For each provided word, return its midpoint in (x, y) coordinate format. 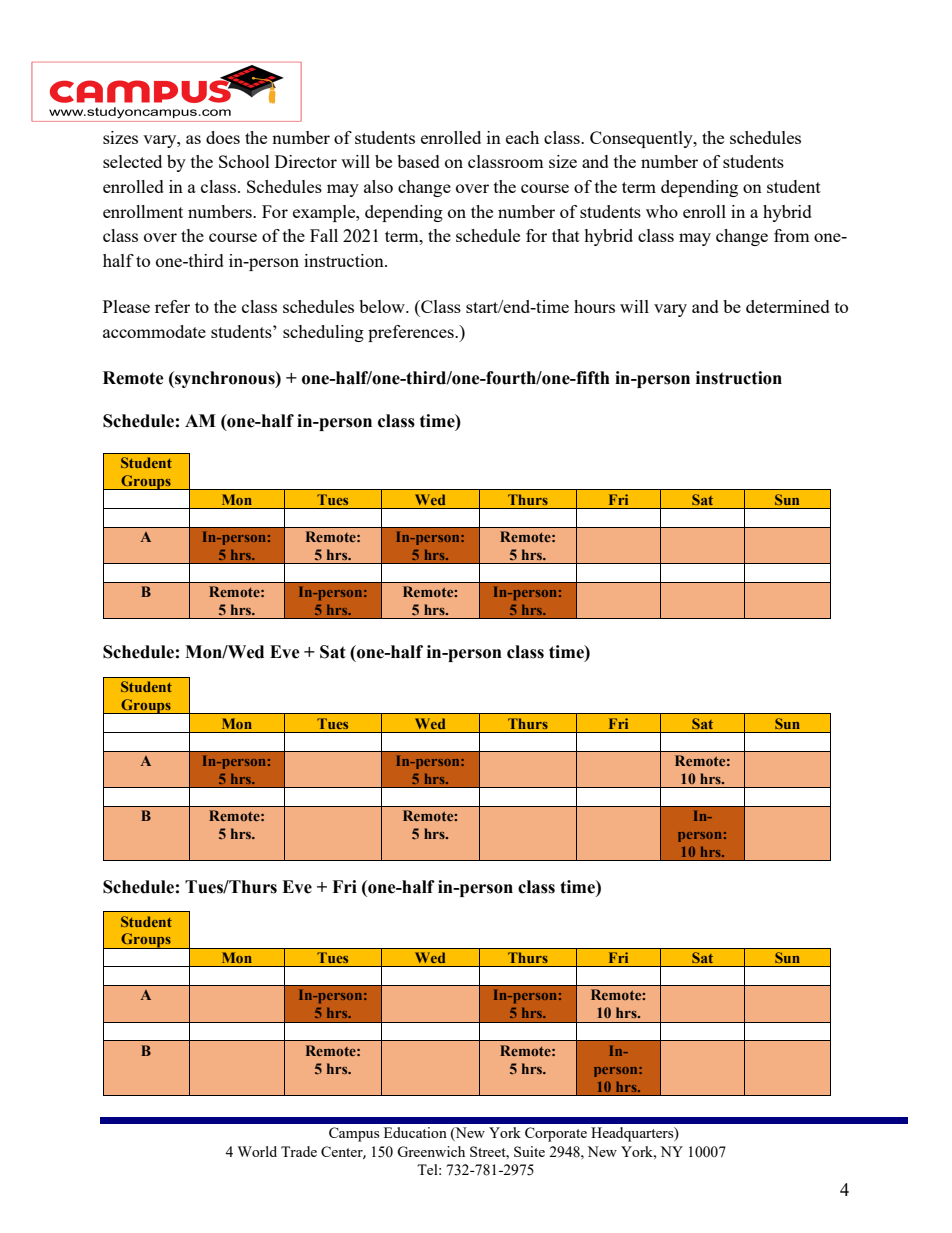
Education (415, 1132)
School (244, 161)
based (418, 161)
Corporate (556, 1134)
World (257, 1151)
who (662, 211)
